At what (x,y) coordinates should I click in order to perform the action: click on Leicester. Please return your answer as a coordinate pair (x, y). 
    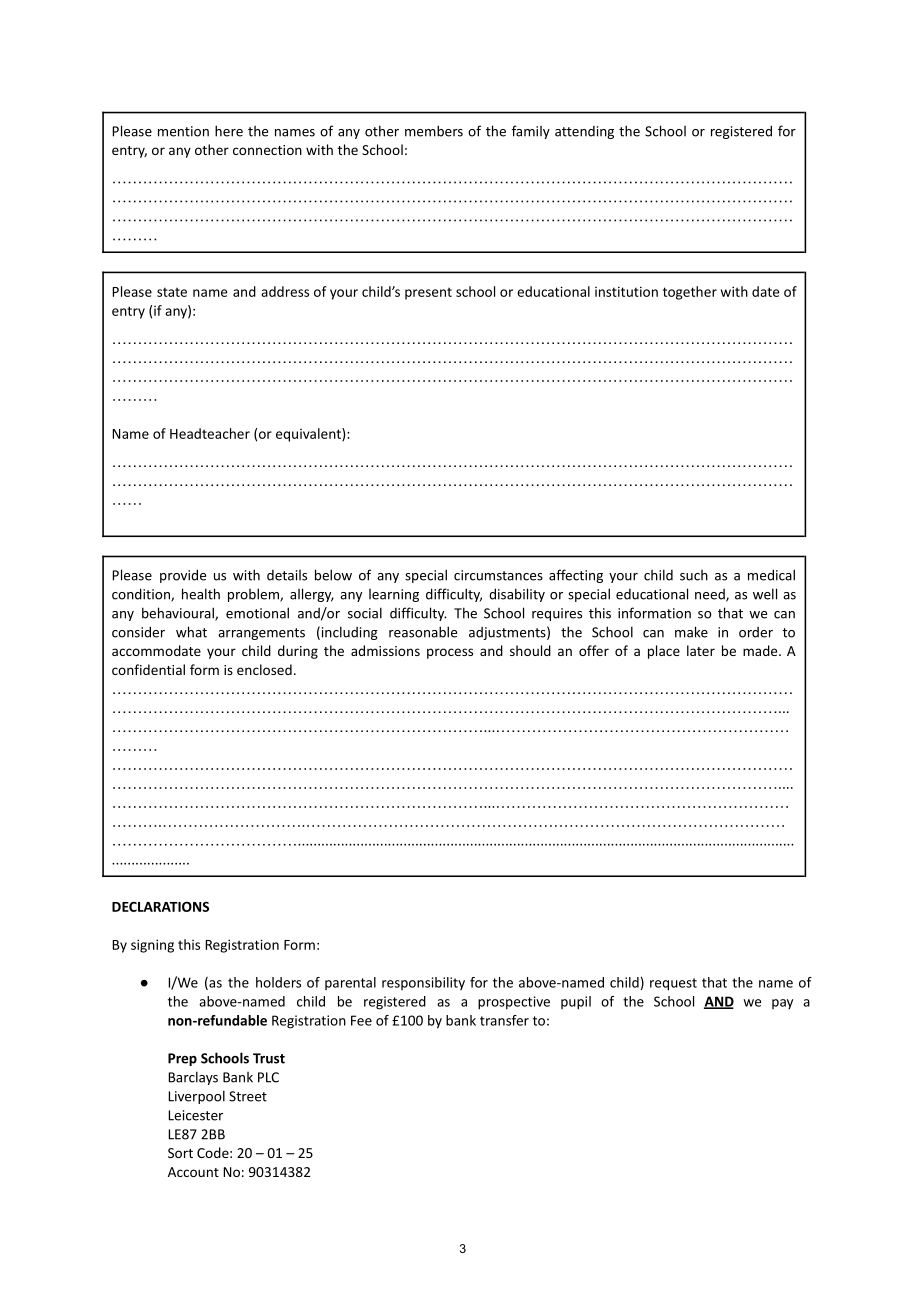
    Looking at the image, I should click on (195, 1115).
